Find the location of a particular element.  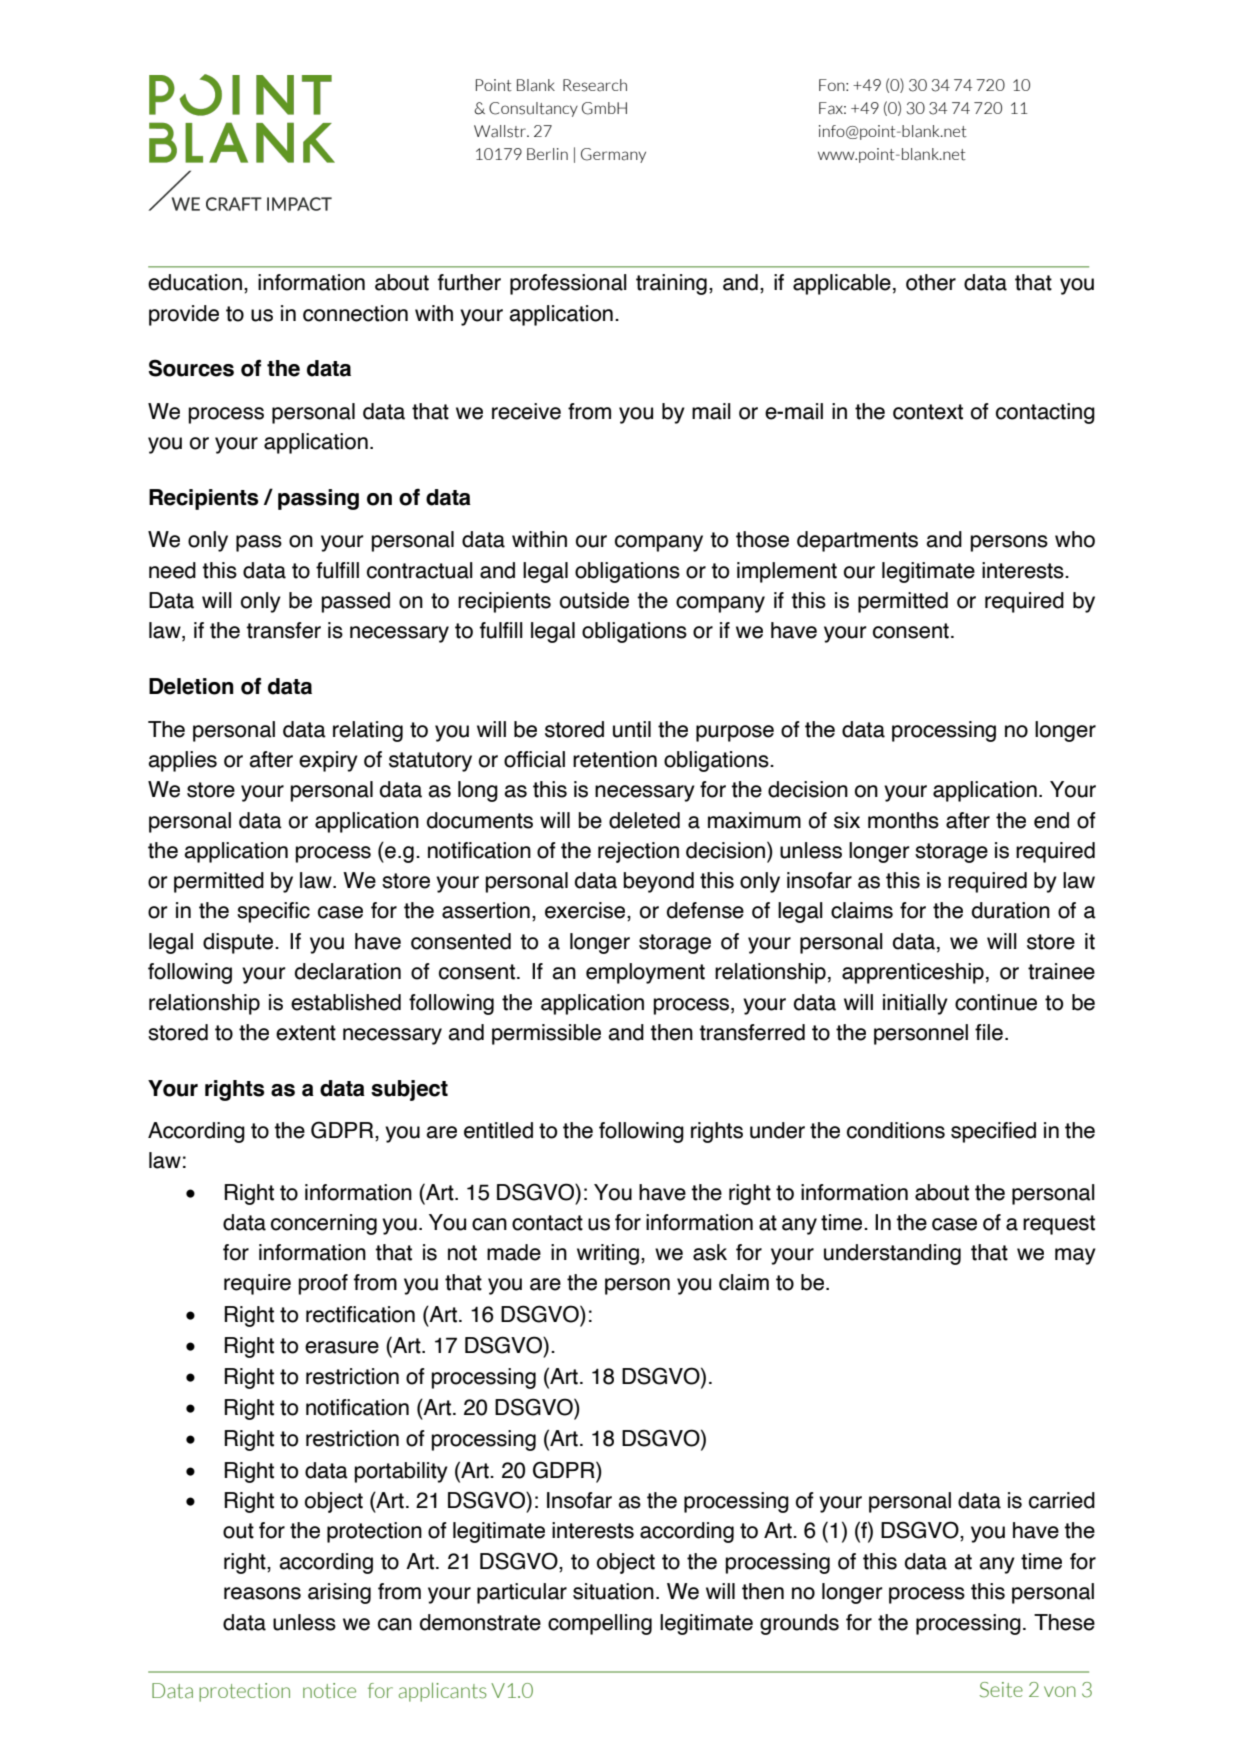

outside is located at coordinates (594, 600).
